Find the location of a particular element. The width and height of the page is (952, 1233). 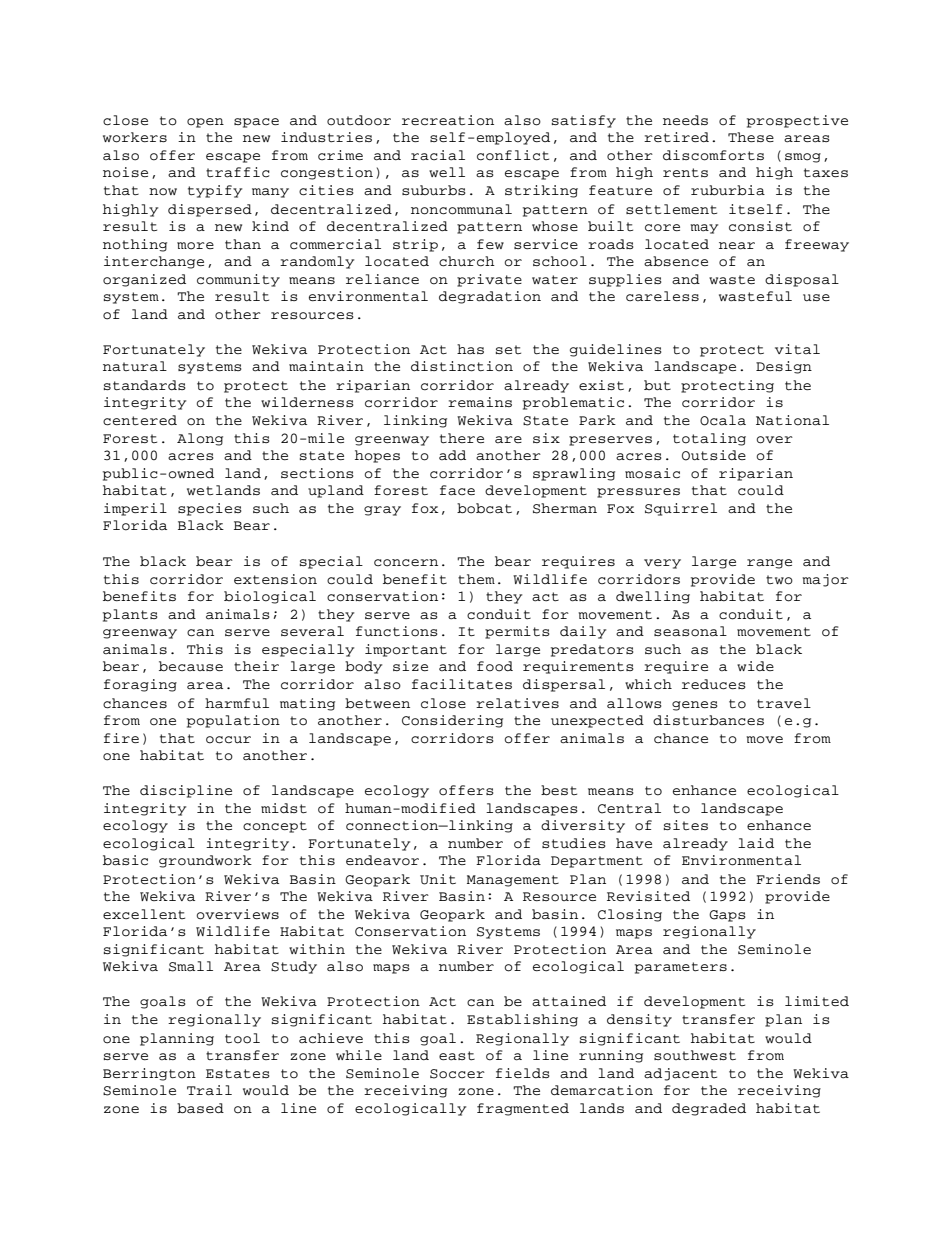

open is located at coordinates (205, 123).
